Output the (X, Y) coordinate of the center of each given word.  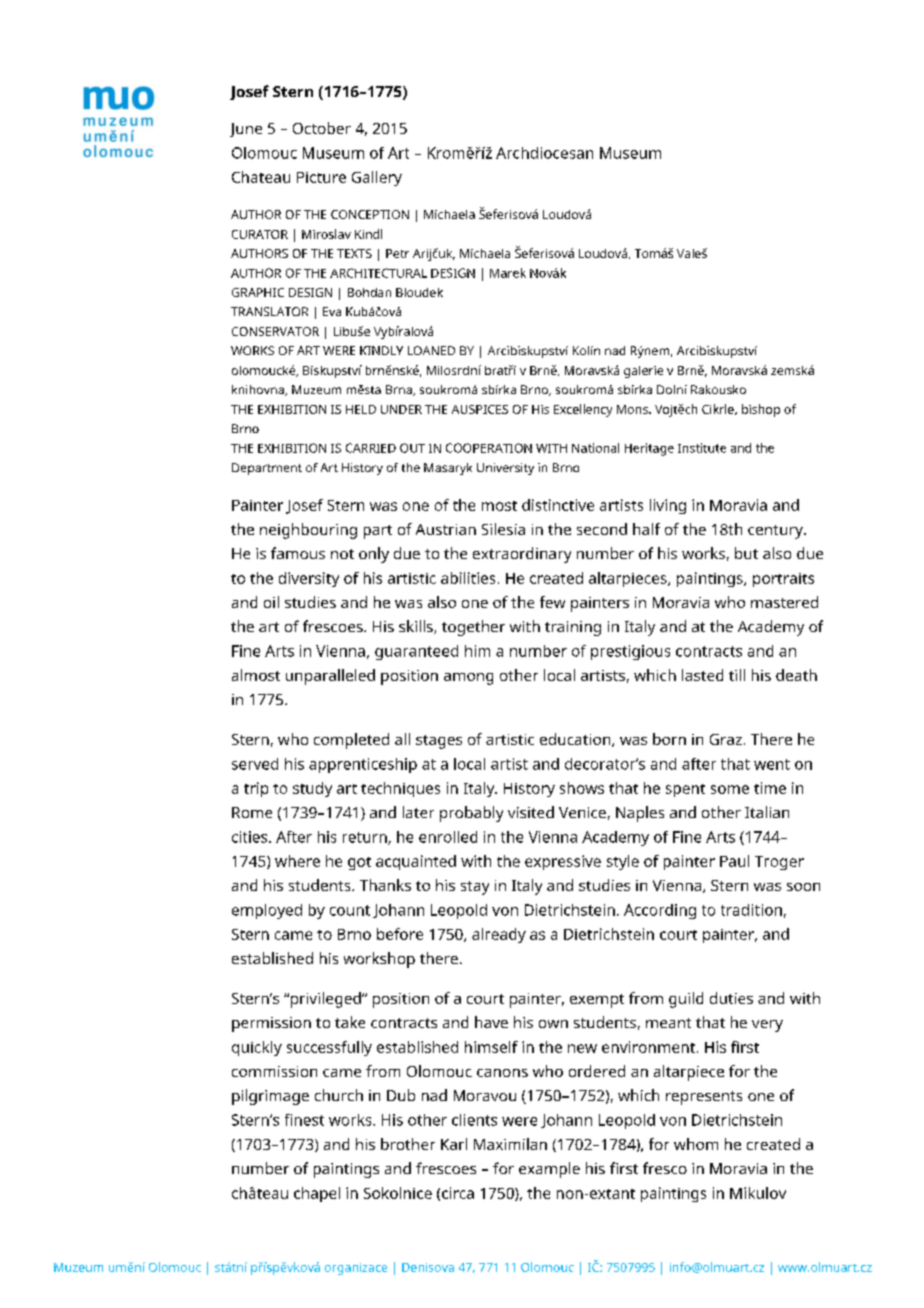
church (339, 1095)
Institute (702, 448)
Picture (321, 177)
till (737, 675)
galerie (643, 372)
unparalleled (330, 677)
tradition (751, 910)
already (499, 935)
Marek (508, 273)
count (350, 910)
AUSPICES (480, 409)
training (573, 628)
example (549, 1170)
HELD (361, 409)
